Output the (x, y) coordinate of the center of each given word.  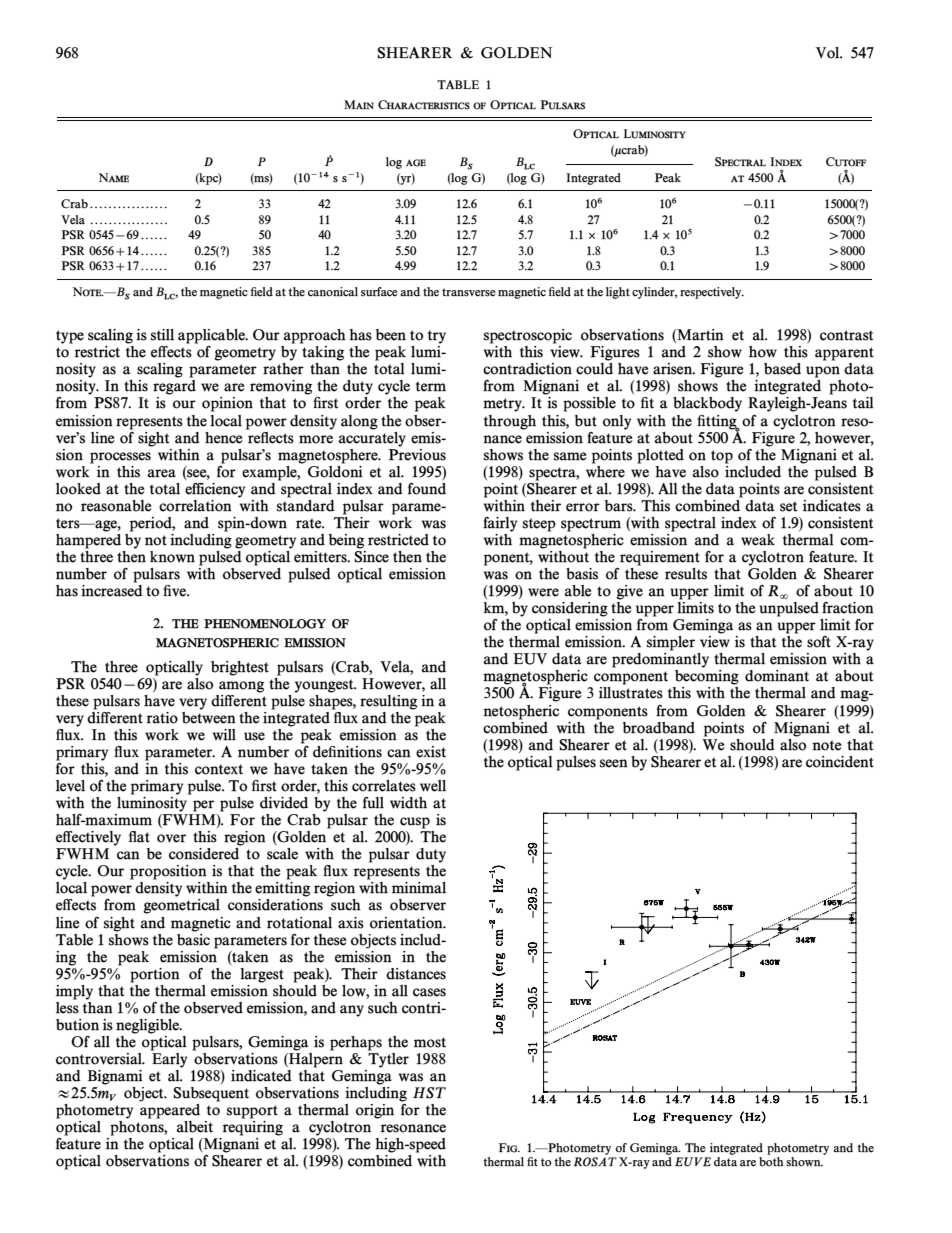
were (543, 592)
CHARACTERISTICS (424, 105)
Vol (829, 53)
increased (112, 589)
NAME (114, 177)
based (782, 369)
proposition (168, 872)
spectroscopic (528, 336)
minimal (419, 888)
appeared (170, 1111)
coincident (840, 762)
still (162, 335)
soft (819, 642)
